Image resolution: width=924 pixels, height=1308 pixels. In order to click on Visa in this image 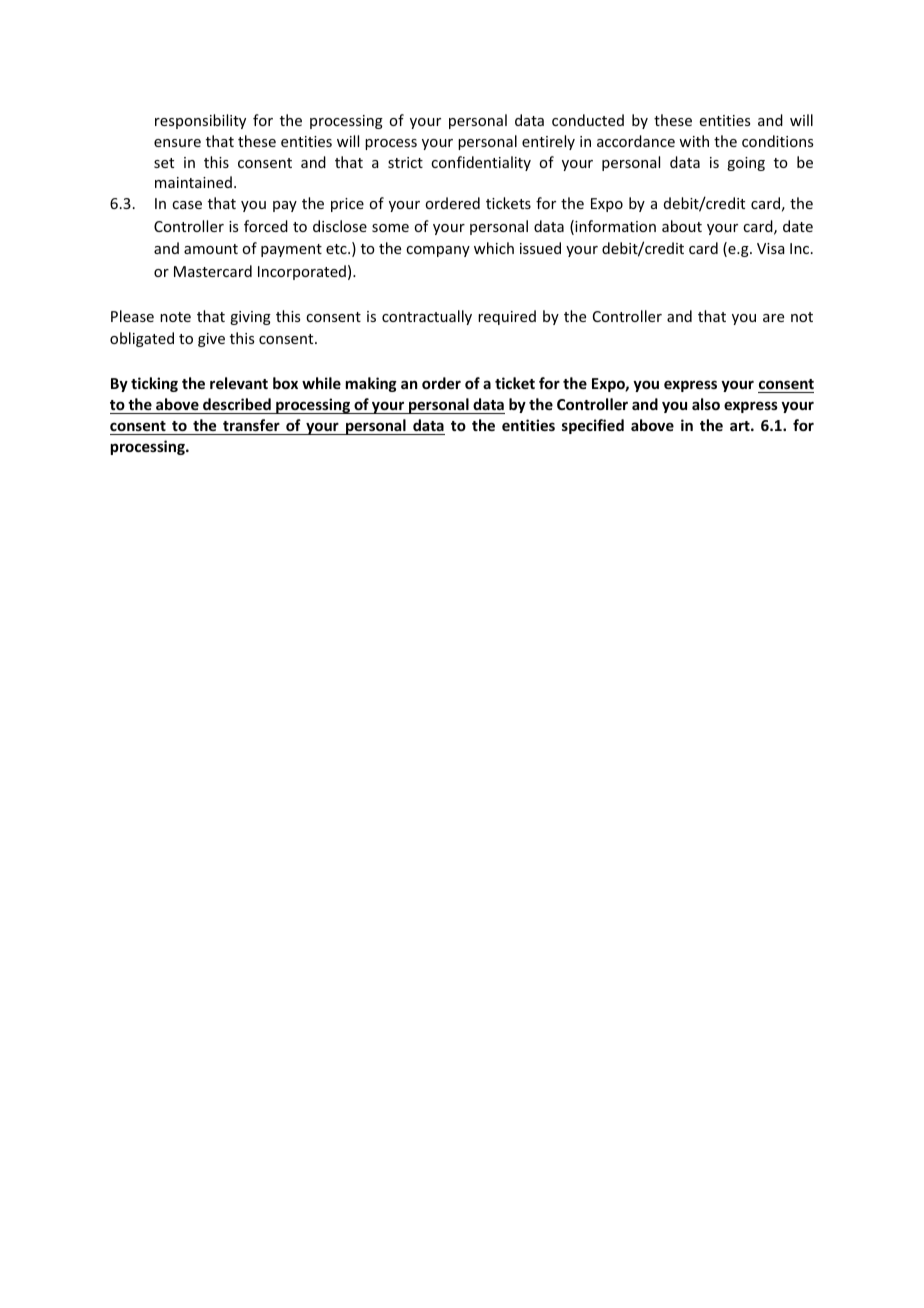, I will do `click(771, 248)`.
